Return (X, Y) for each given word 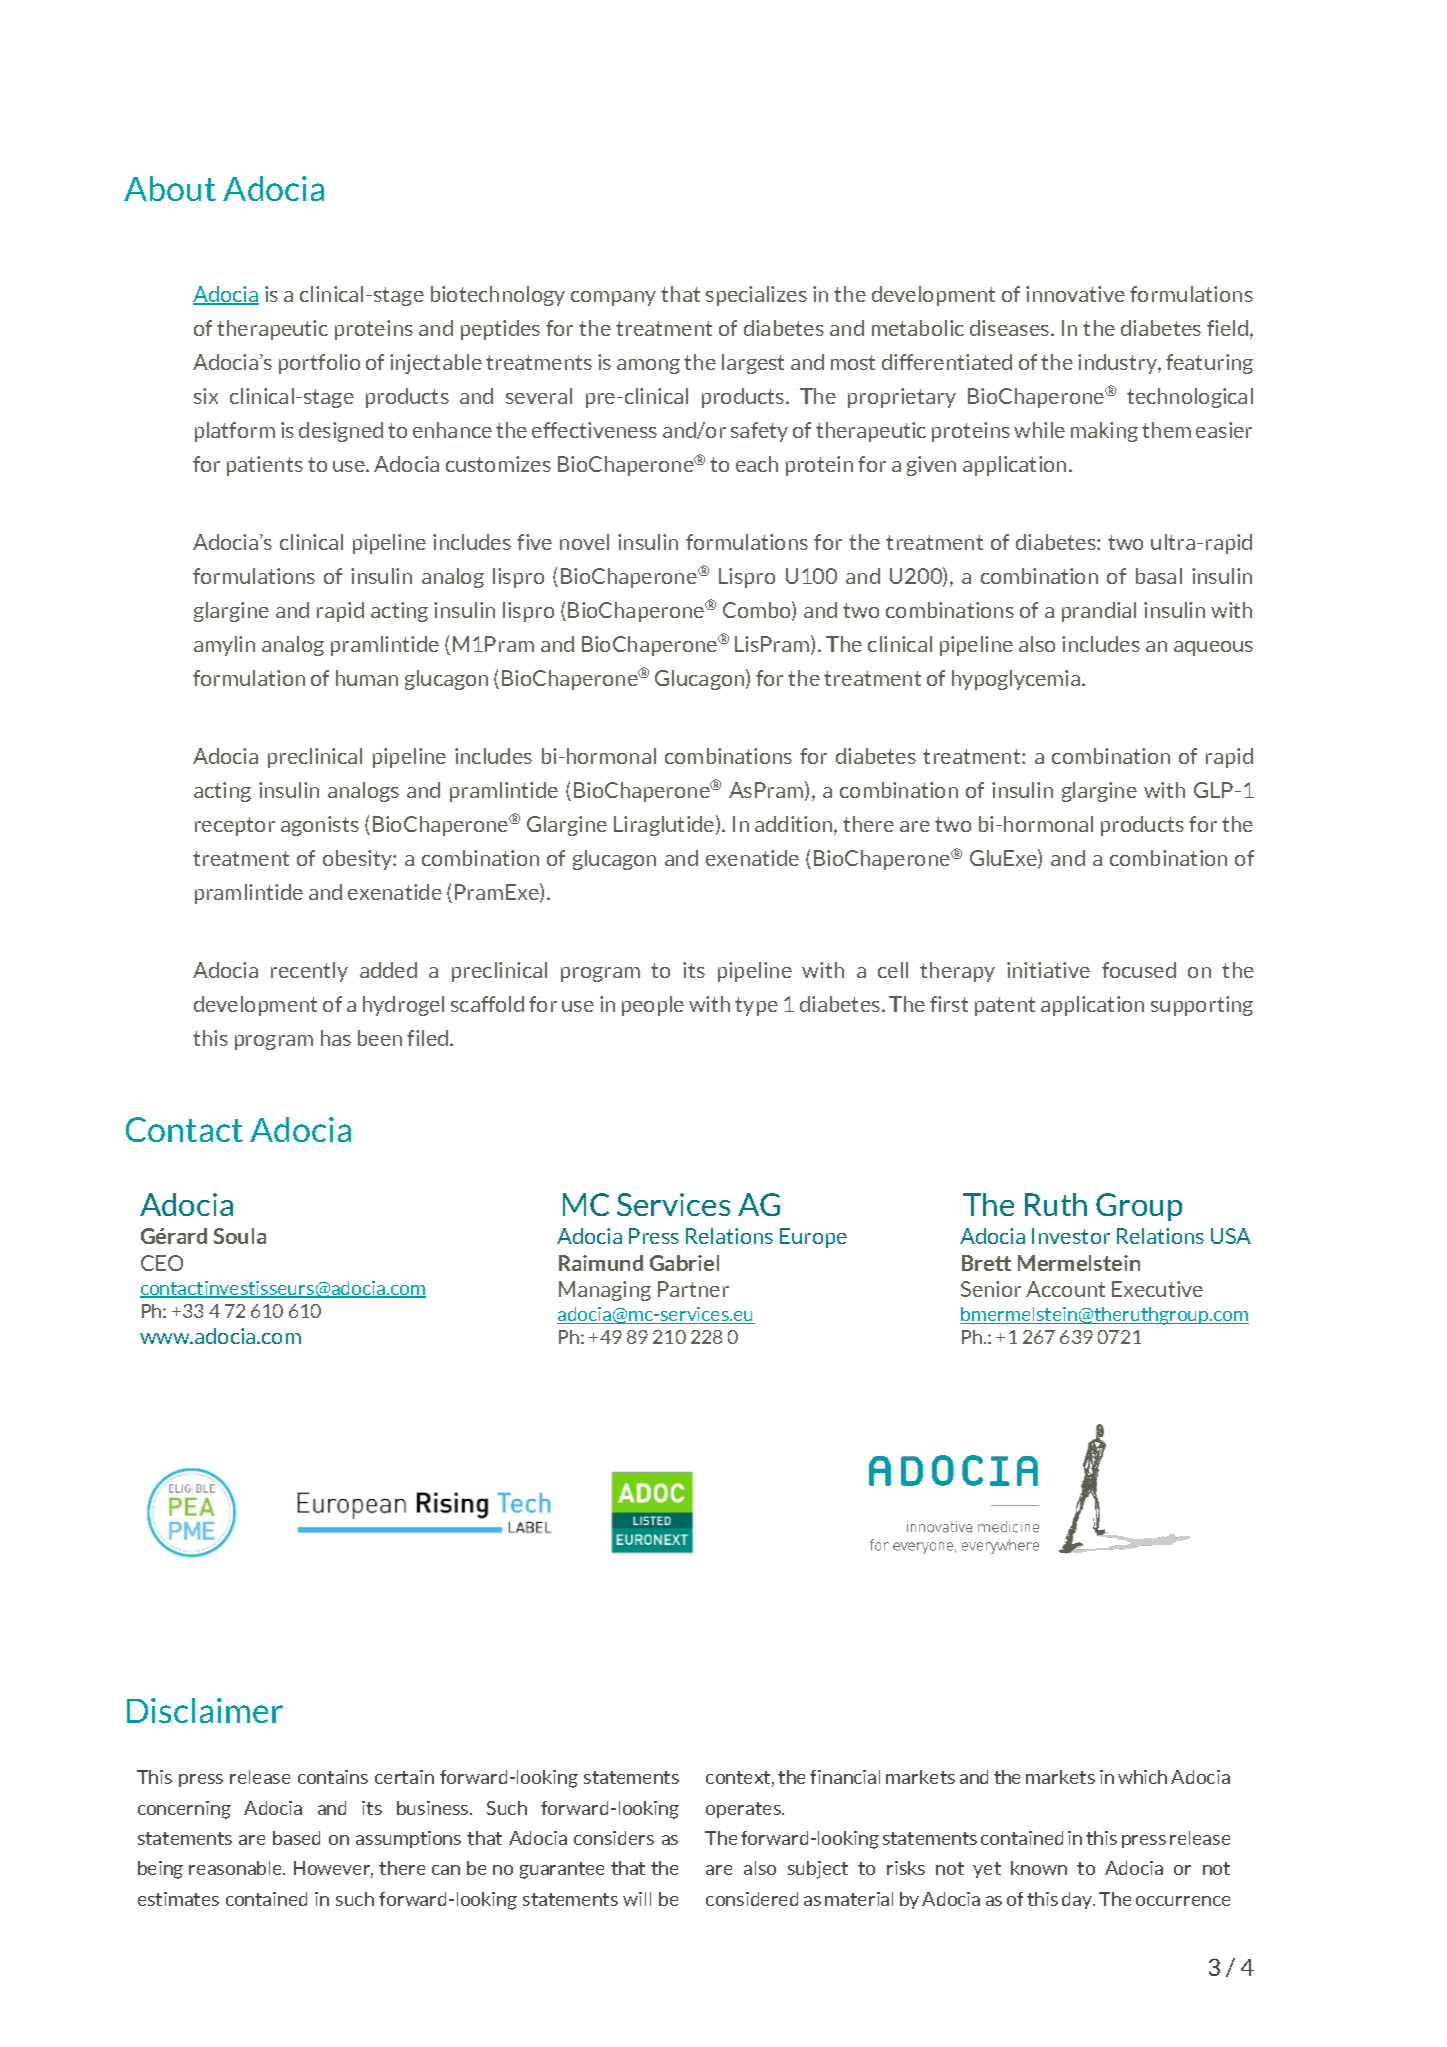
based (296, 1838)
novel (584, 542)
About (170, 188)
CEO (162, 1263)
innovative (1075, 294)
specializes (756, 296)
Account (1065, 1289)
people (653, 1006)
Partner (693, 1289)
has (336, 1038)
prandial (1099, 612)
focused (1139, 970)
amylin (224, 646)
